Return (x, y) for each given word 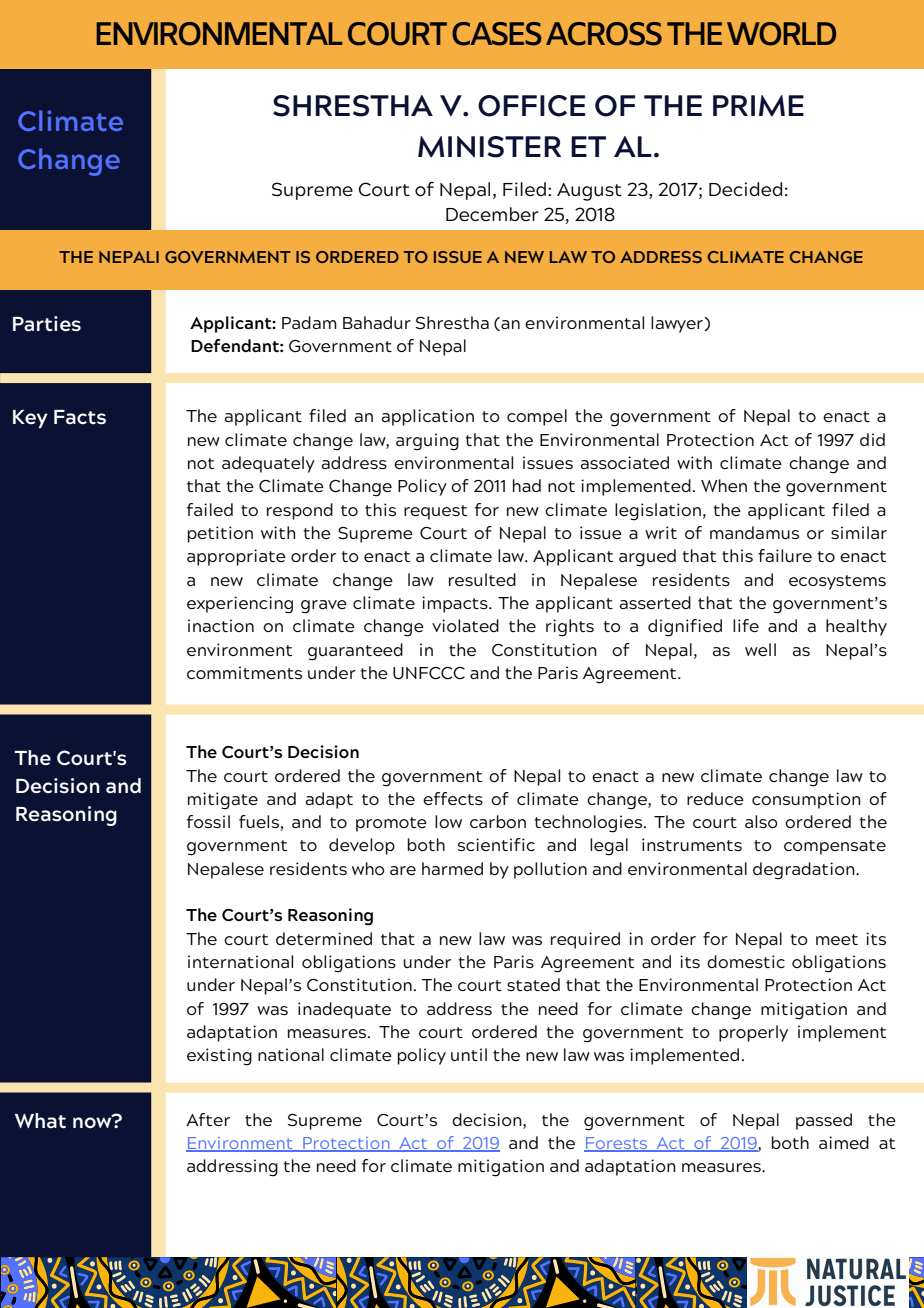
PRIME (758, 106)
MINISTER (489, 147)
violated (465, 625)
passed (824, 1121)
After (208, 1119)
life (746, 625)
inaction (221, 625)
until (469, 1054)
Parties (47, 324)
